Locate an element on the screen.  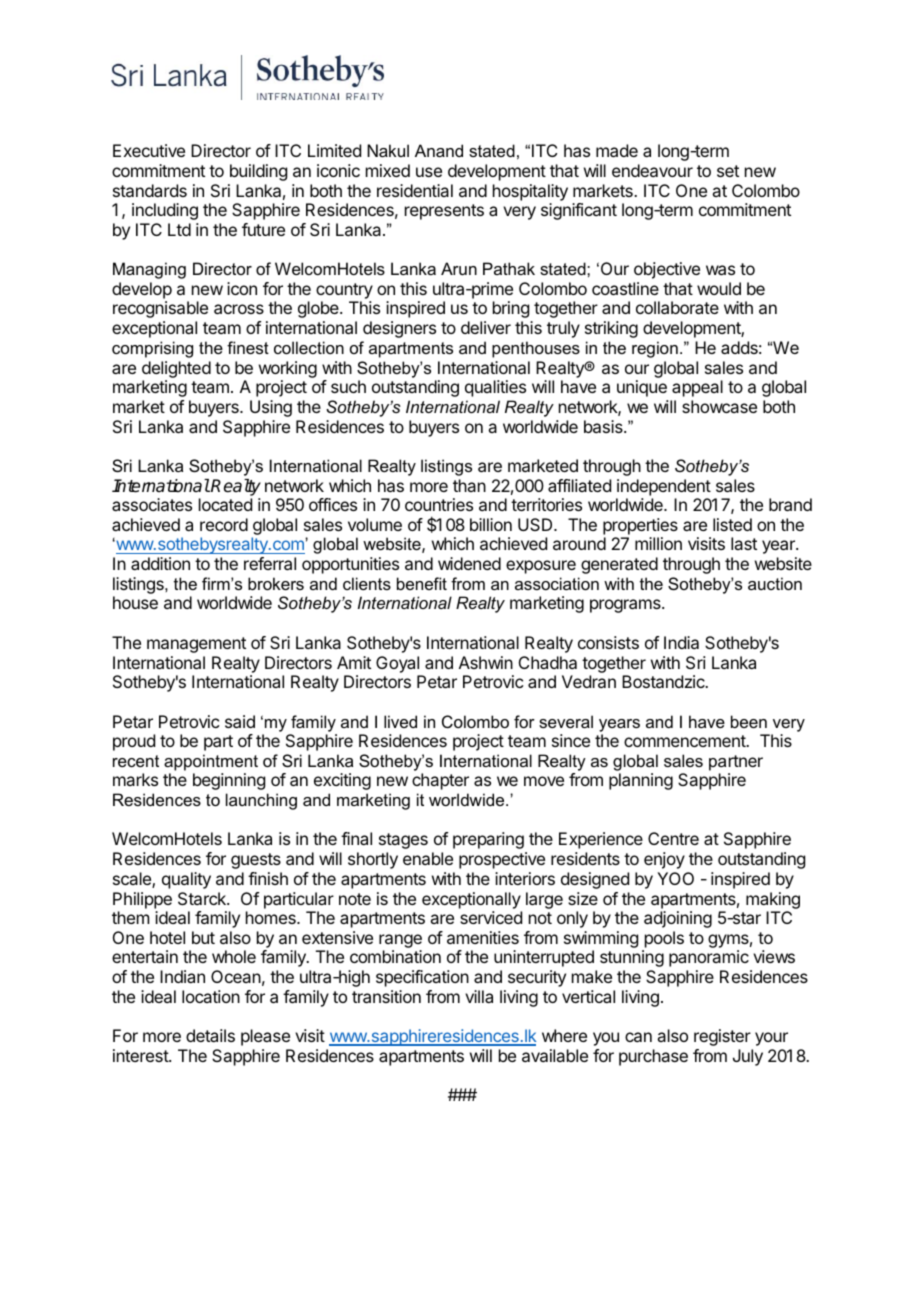
preparing is located at coordinates (488, 840).
